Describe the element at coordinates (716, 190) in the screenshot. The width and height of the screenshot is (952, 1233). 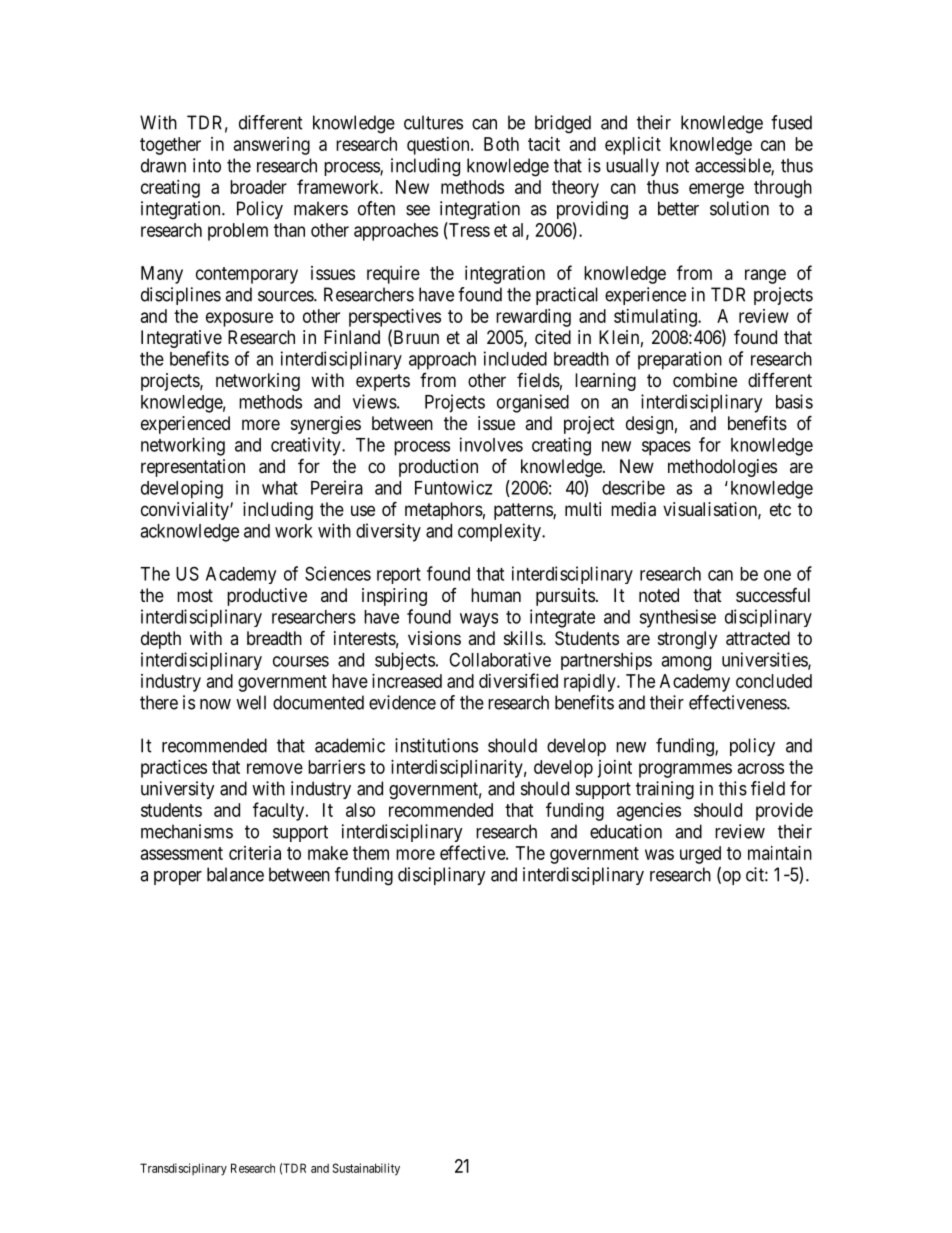
I see `emerge` at that location.
